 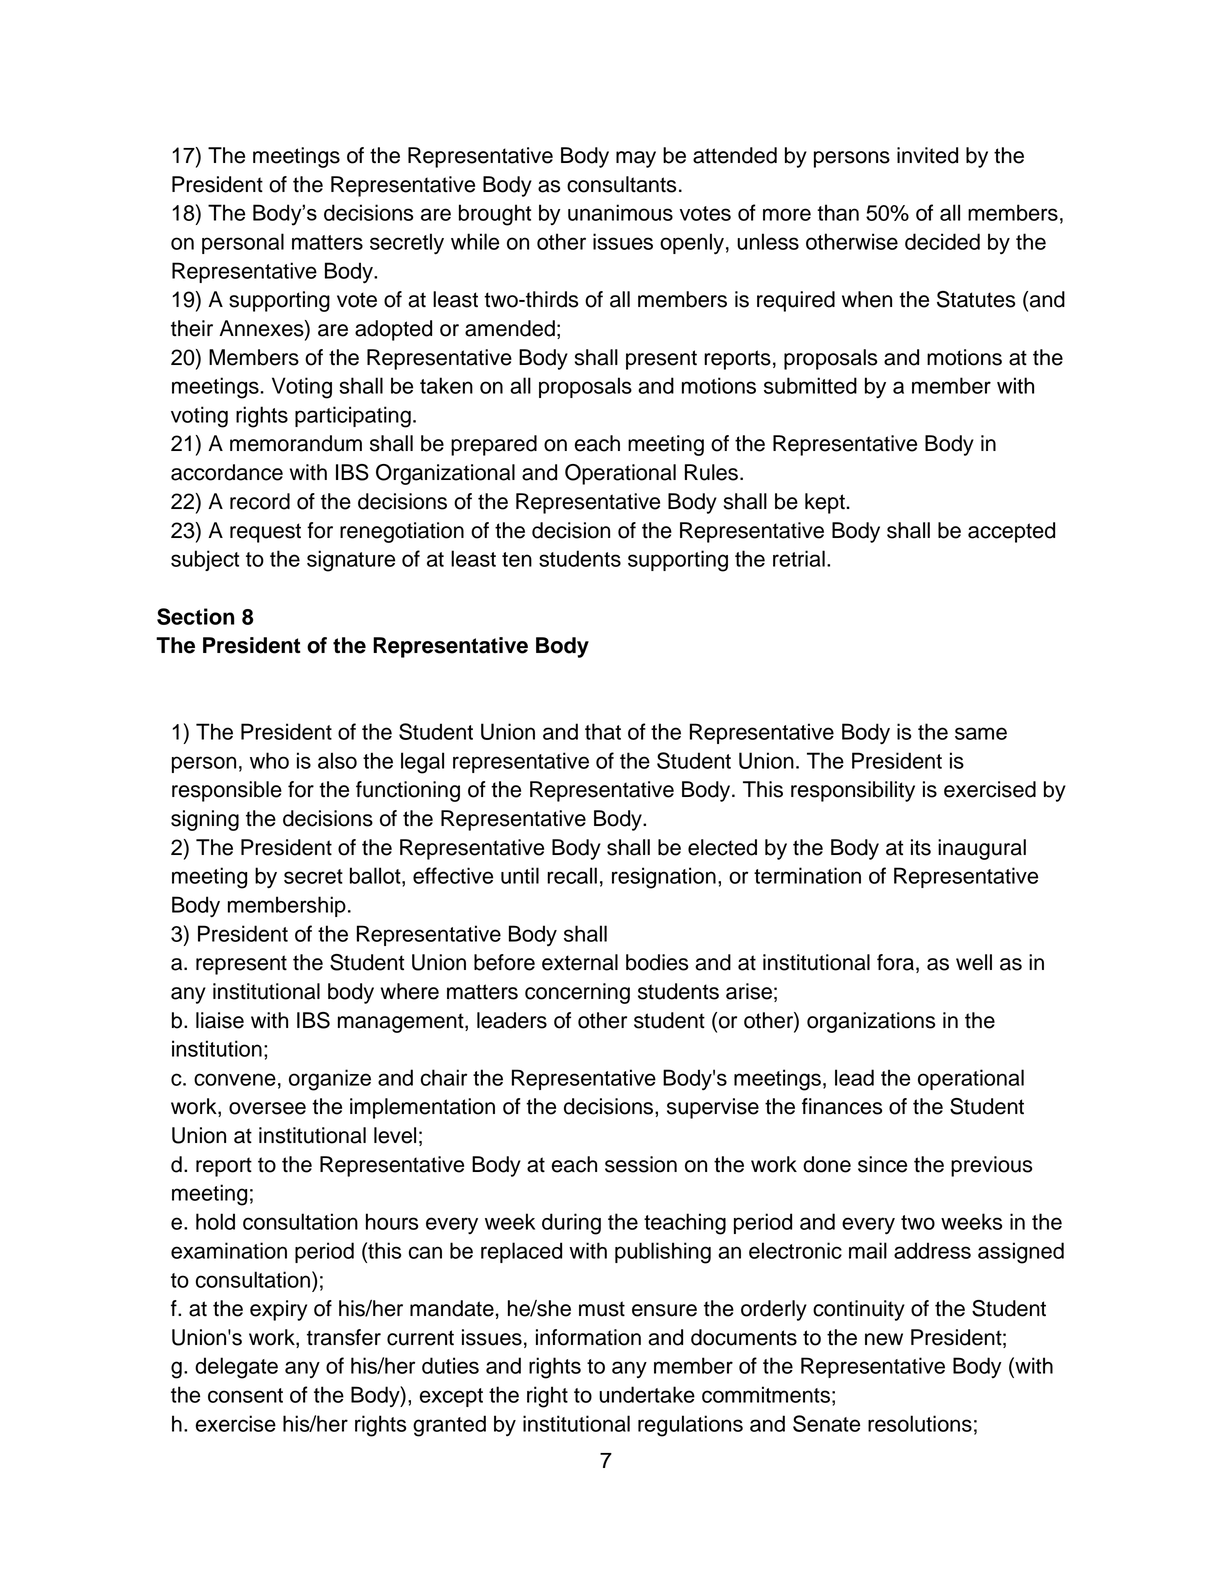 I want to click on consultants, so click(x=621, y=184).
